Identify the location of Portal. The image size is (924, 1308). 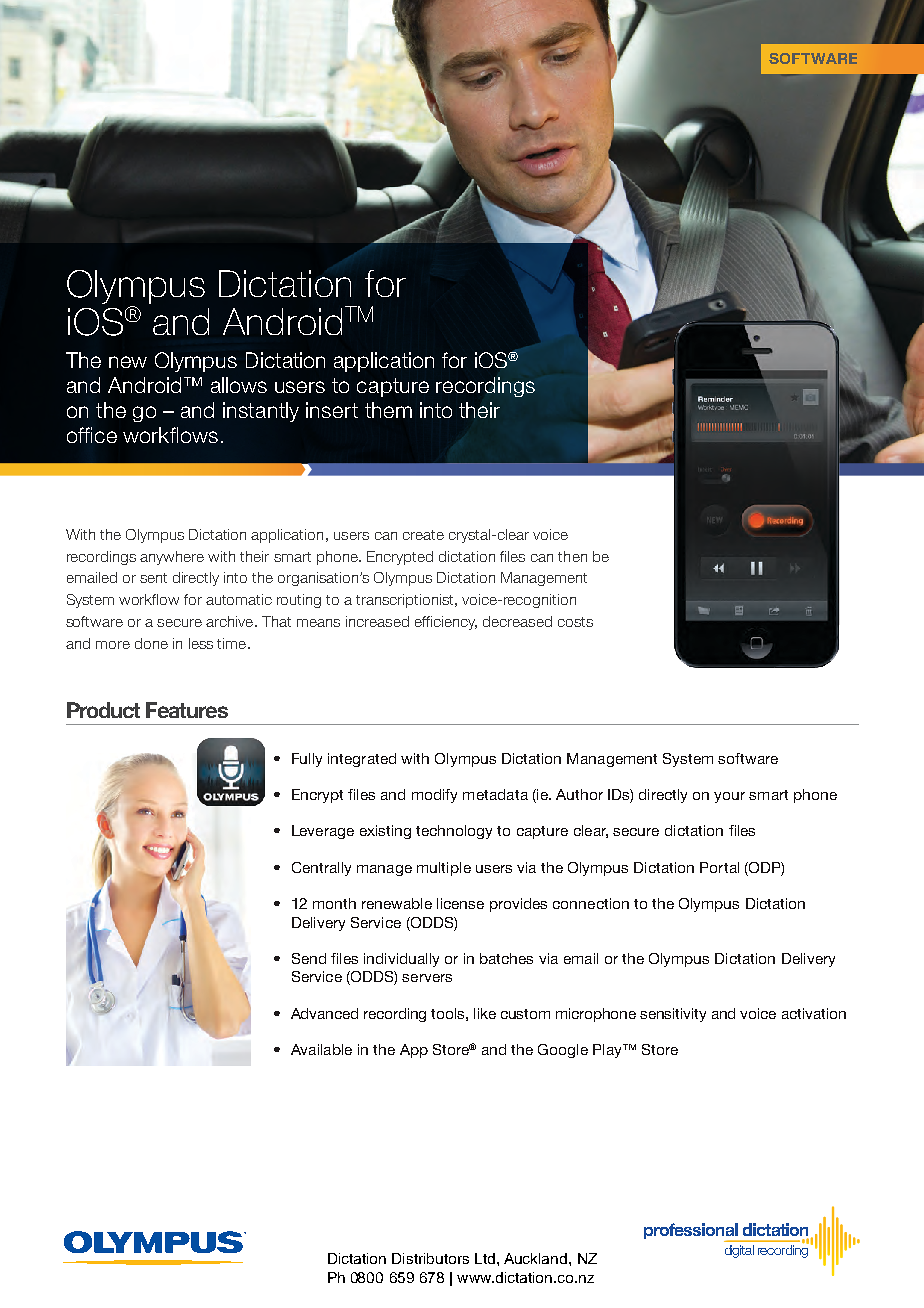
(719, 867).
